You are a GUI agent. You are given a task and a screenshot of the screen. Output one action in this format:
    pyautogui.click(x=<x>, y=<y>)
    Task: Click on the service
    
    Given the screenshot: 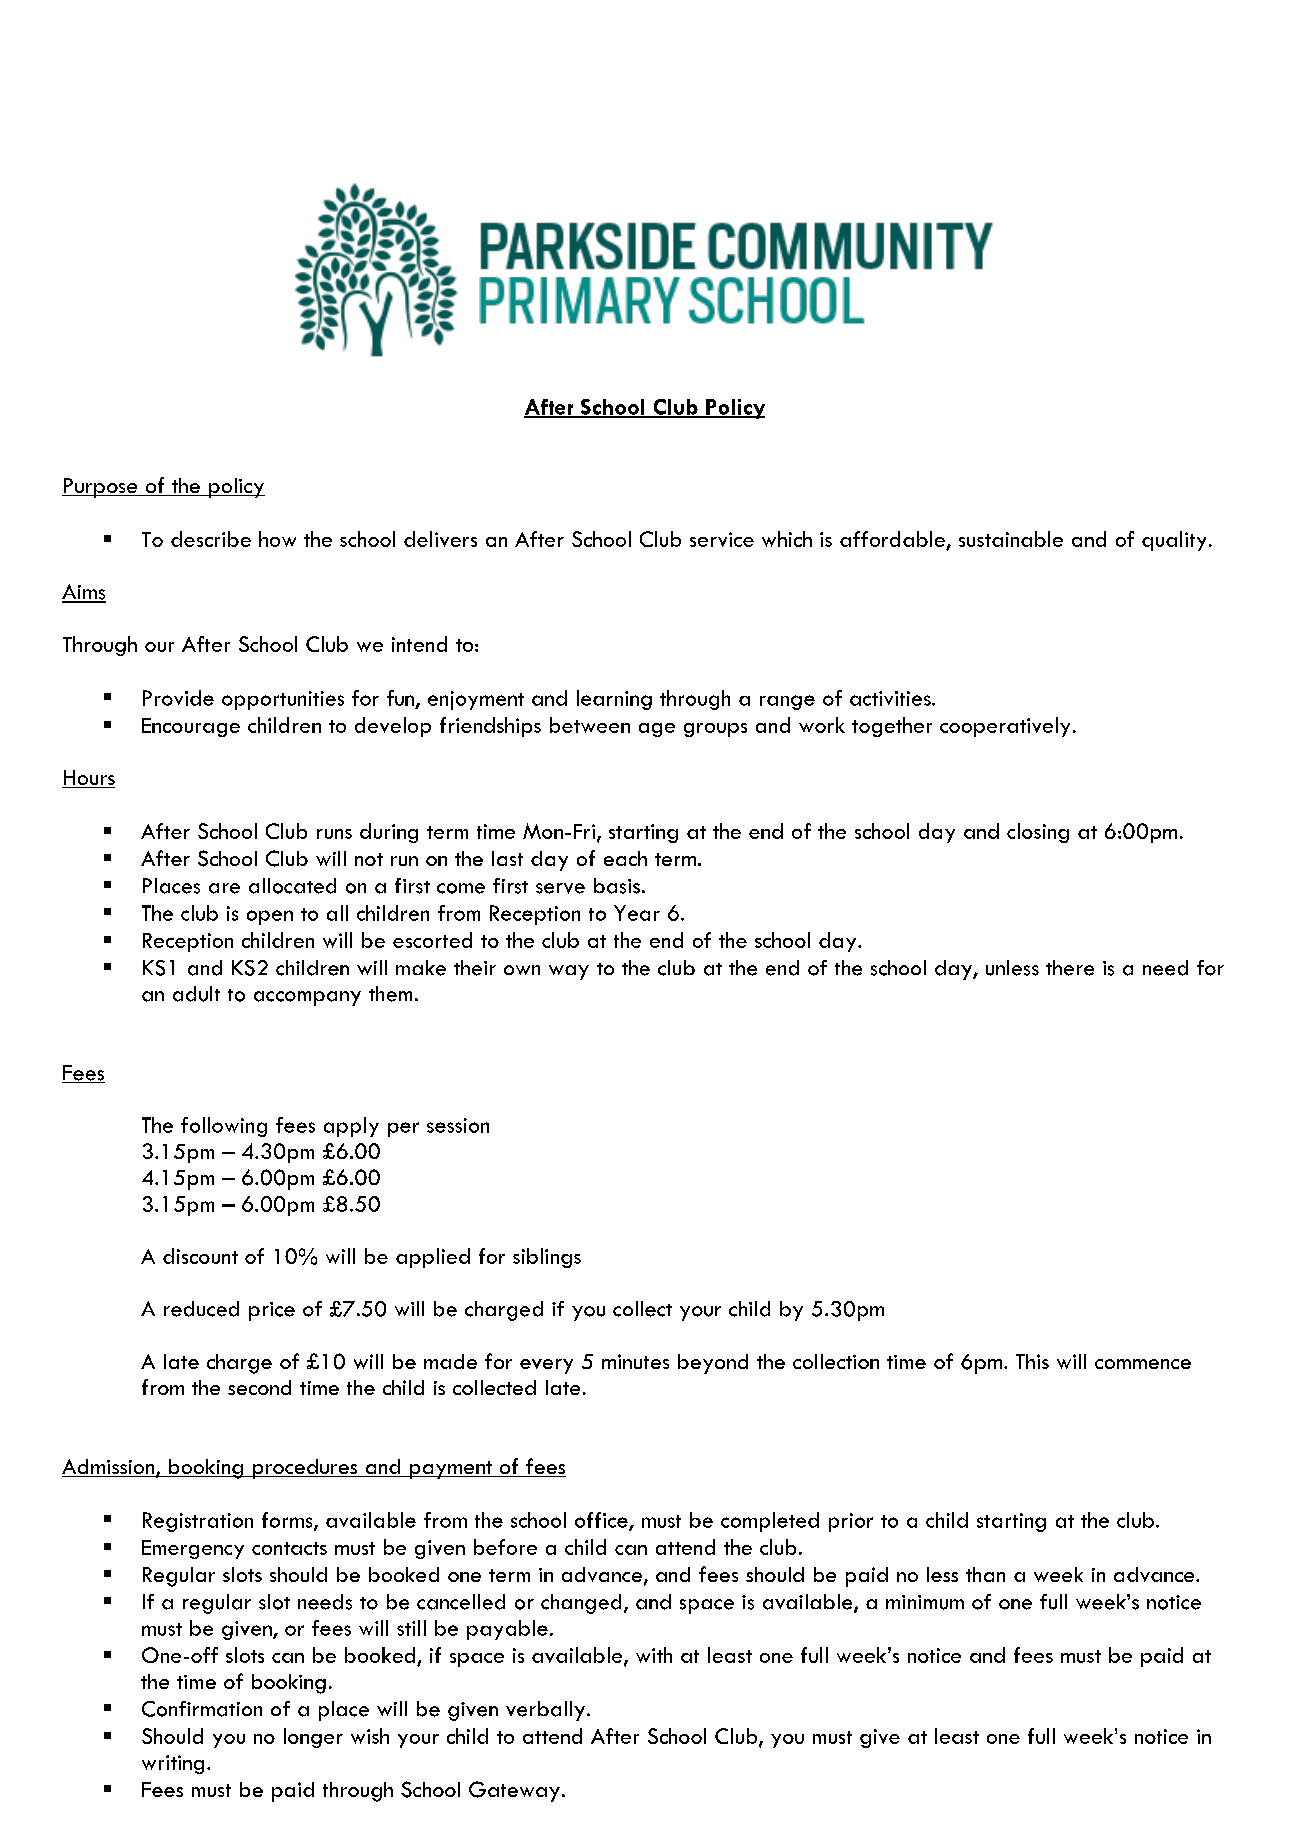 What is the action you would take?
    pyautogui.click(x=722, y=539)
